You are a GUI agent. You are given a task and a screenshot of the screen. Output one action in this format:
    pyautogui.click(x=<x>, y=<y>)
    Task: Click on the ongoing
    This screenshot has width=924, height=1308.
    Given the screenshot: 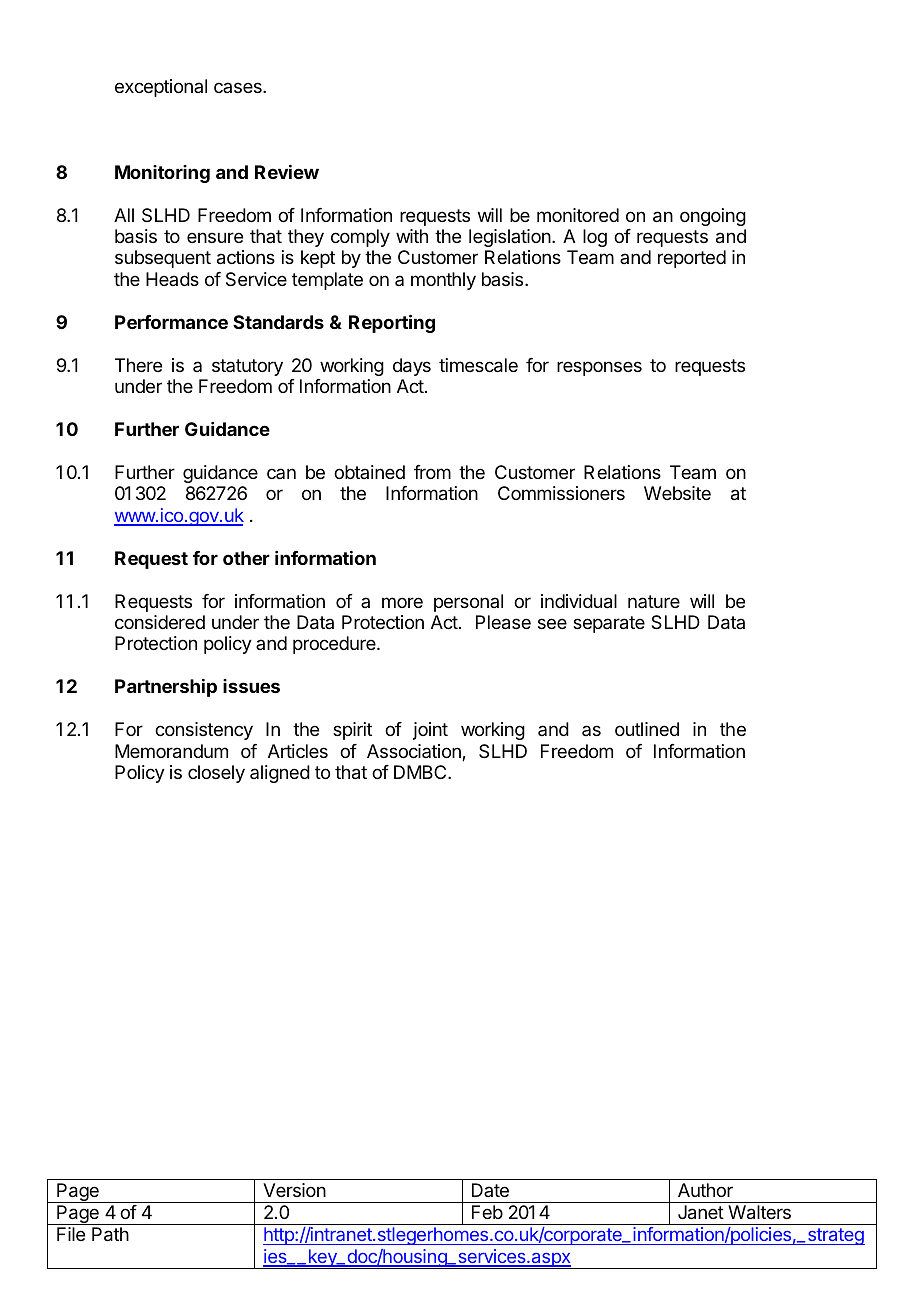 What is the action you would take?
    pyautogui.click(x=713, y=217)
